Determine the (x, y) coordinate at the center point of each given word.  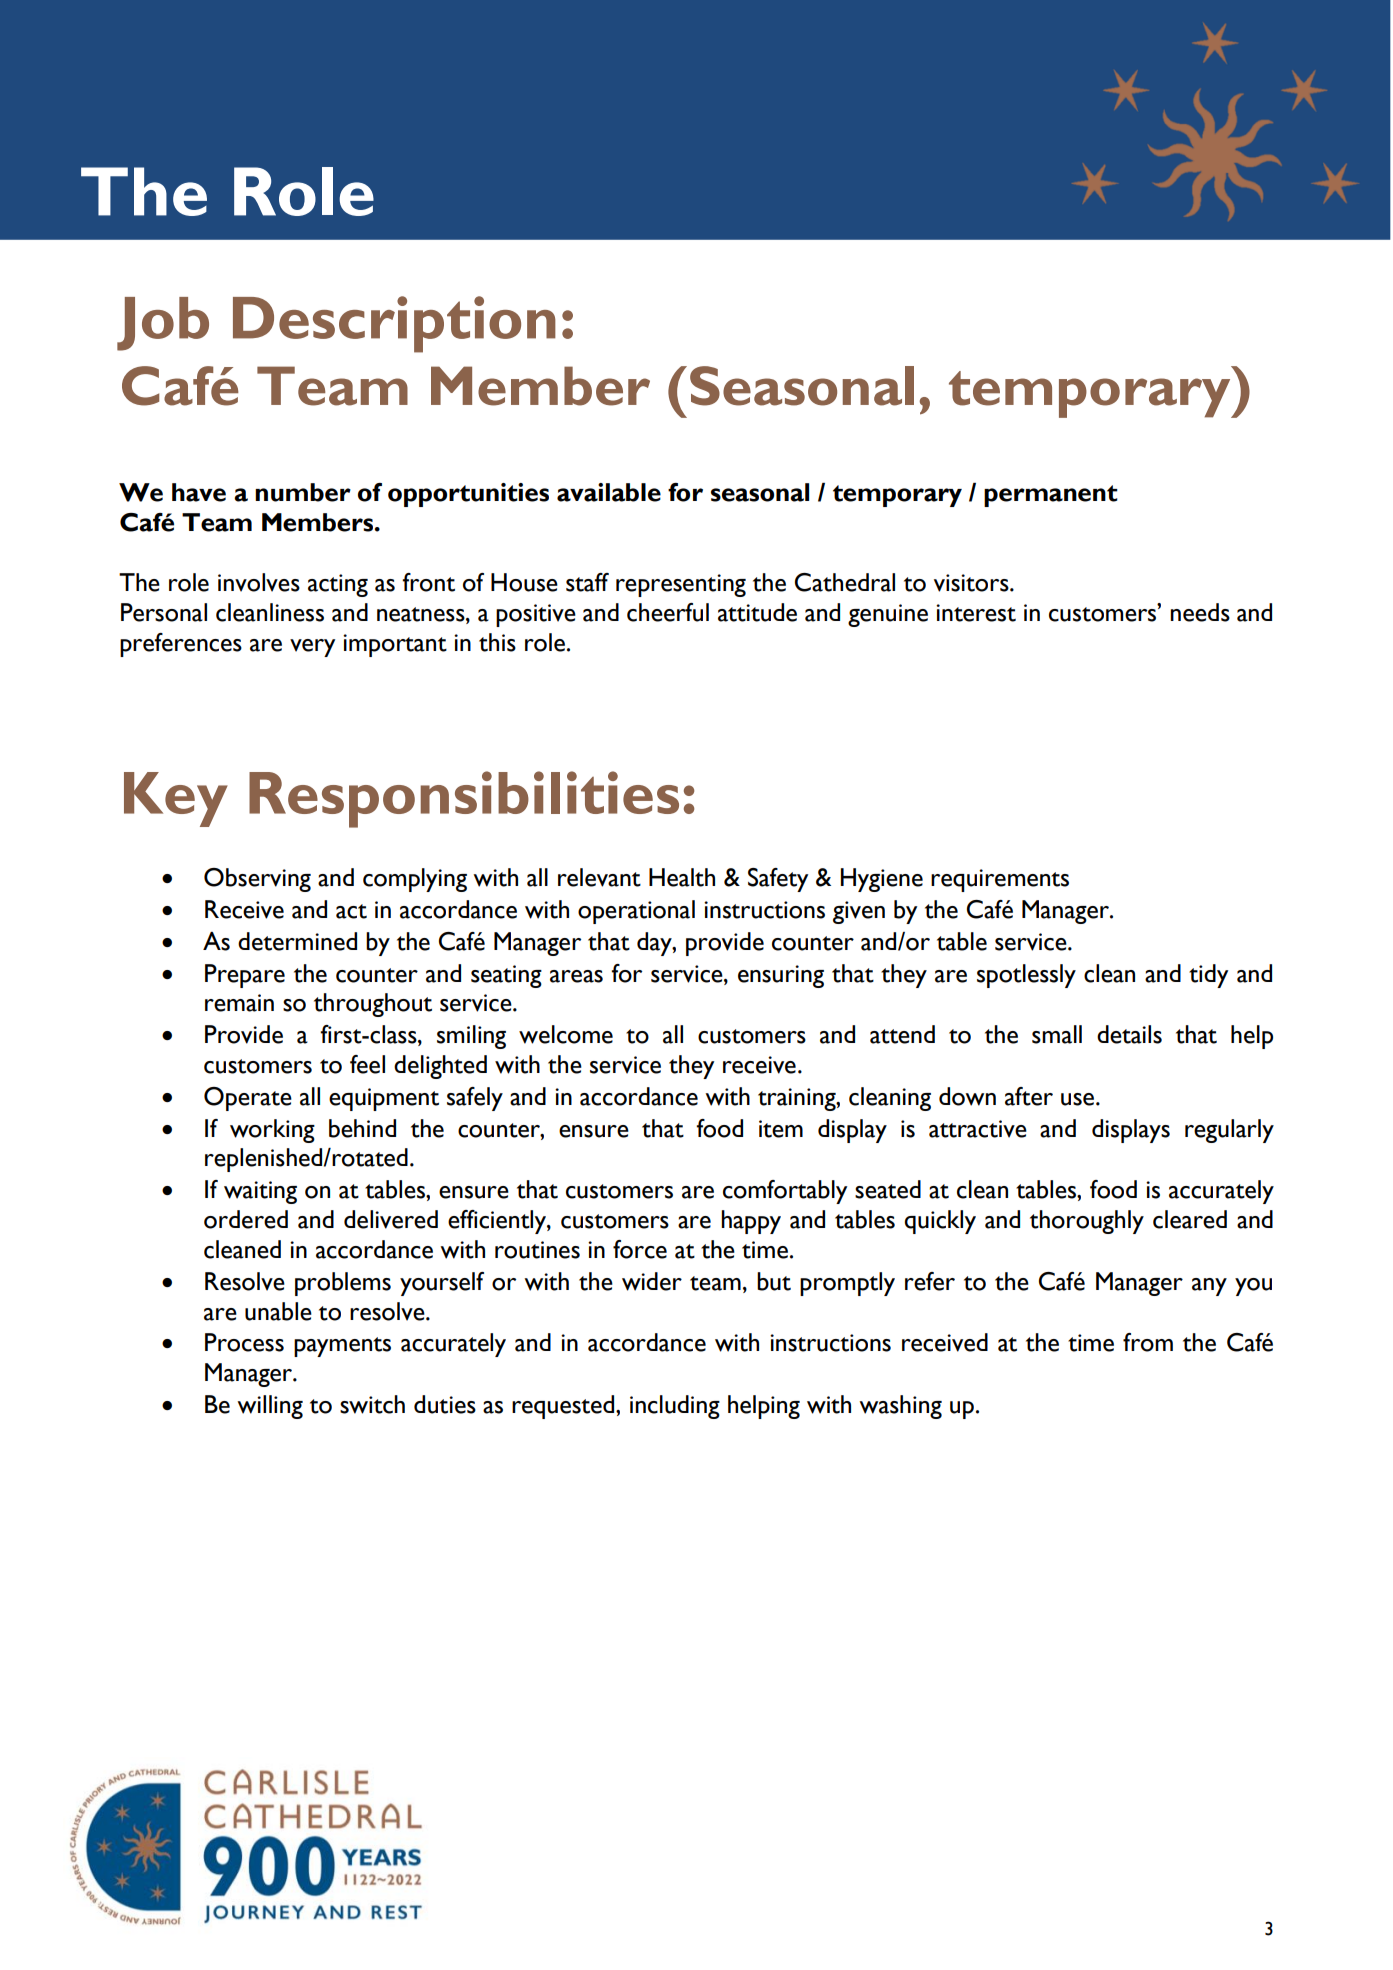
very (312, 648)
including (675, 1407)
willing (270, 1407)
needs (1200, 612)
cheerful (668, 612)
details (1129, 1034)
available (609, 492)
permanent (1051, 496)
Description (394, 324)
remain (239, 1003)
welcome (566, 1034)
